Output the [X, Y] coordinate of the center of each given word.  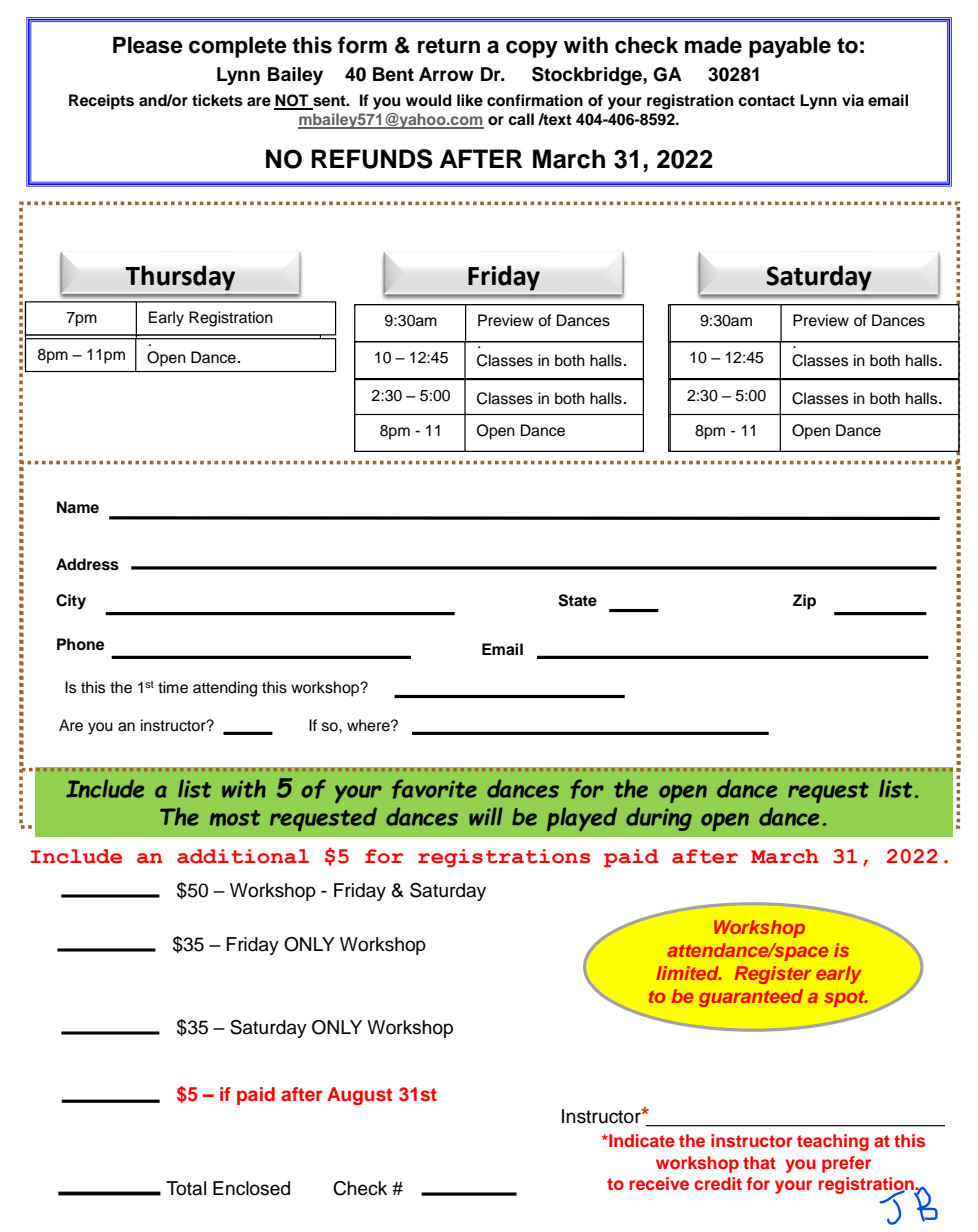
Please [148, 45]
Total [186, 1188]
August [359, 1096]
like [470, 100]
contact [766, 101]
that [759, 1162]
